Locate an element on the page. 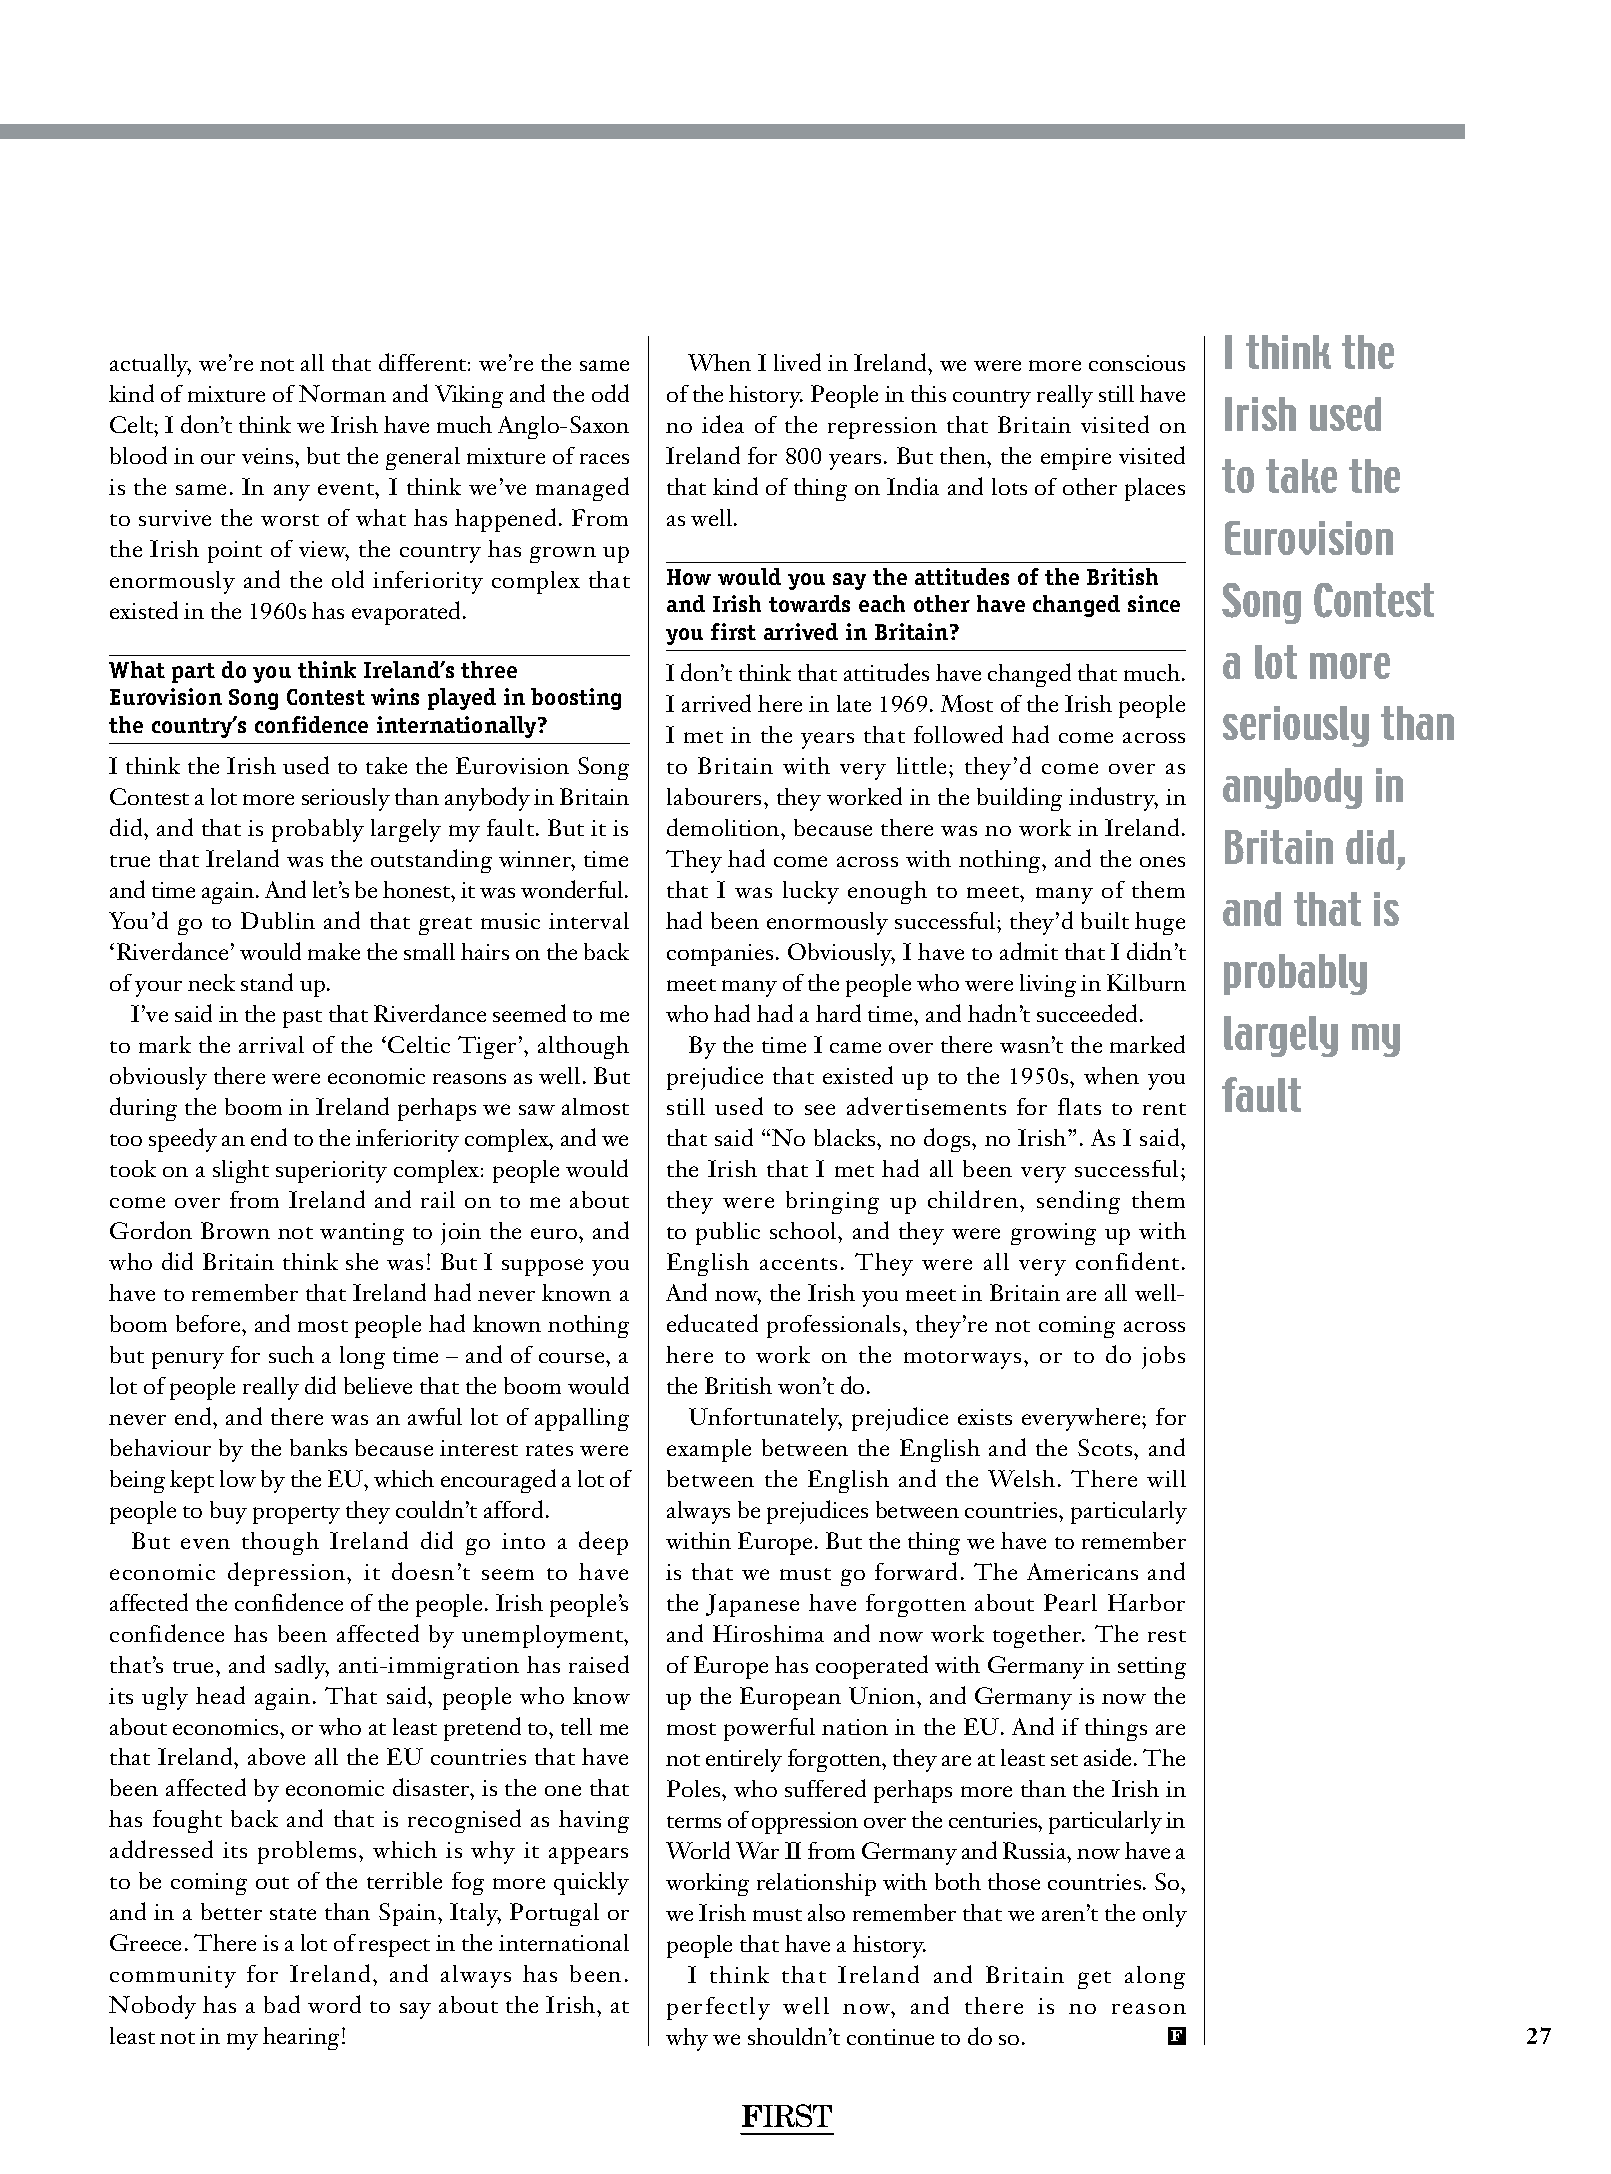 This page has width=1611, height=2174. Dublin is located at coordinates (278, 920).
